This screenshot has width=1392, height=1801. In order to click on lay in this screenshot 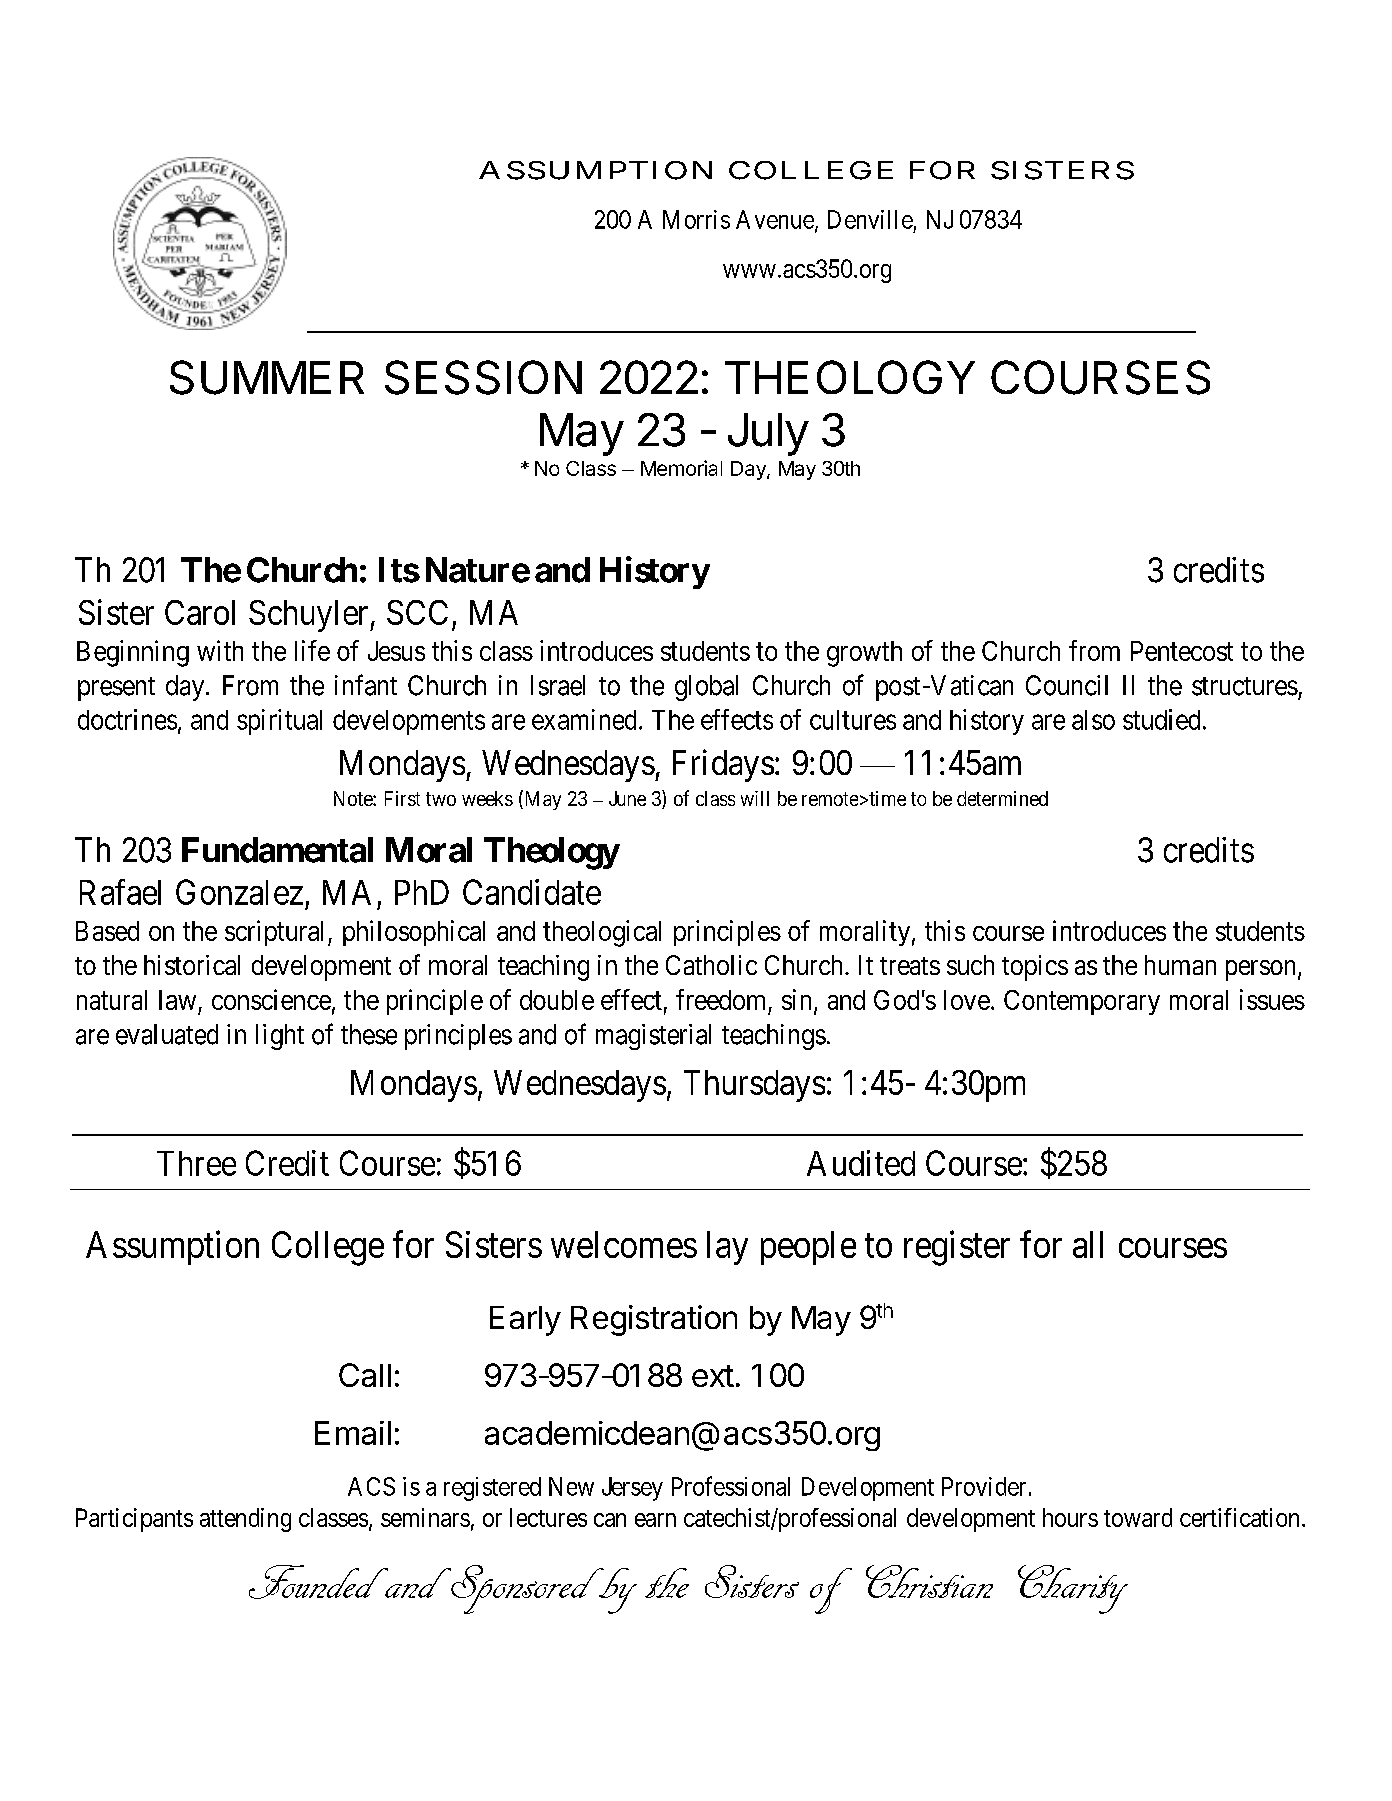, I will do `click(727, 1248)`.
